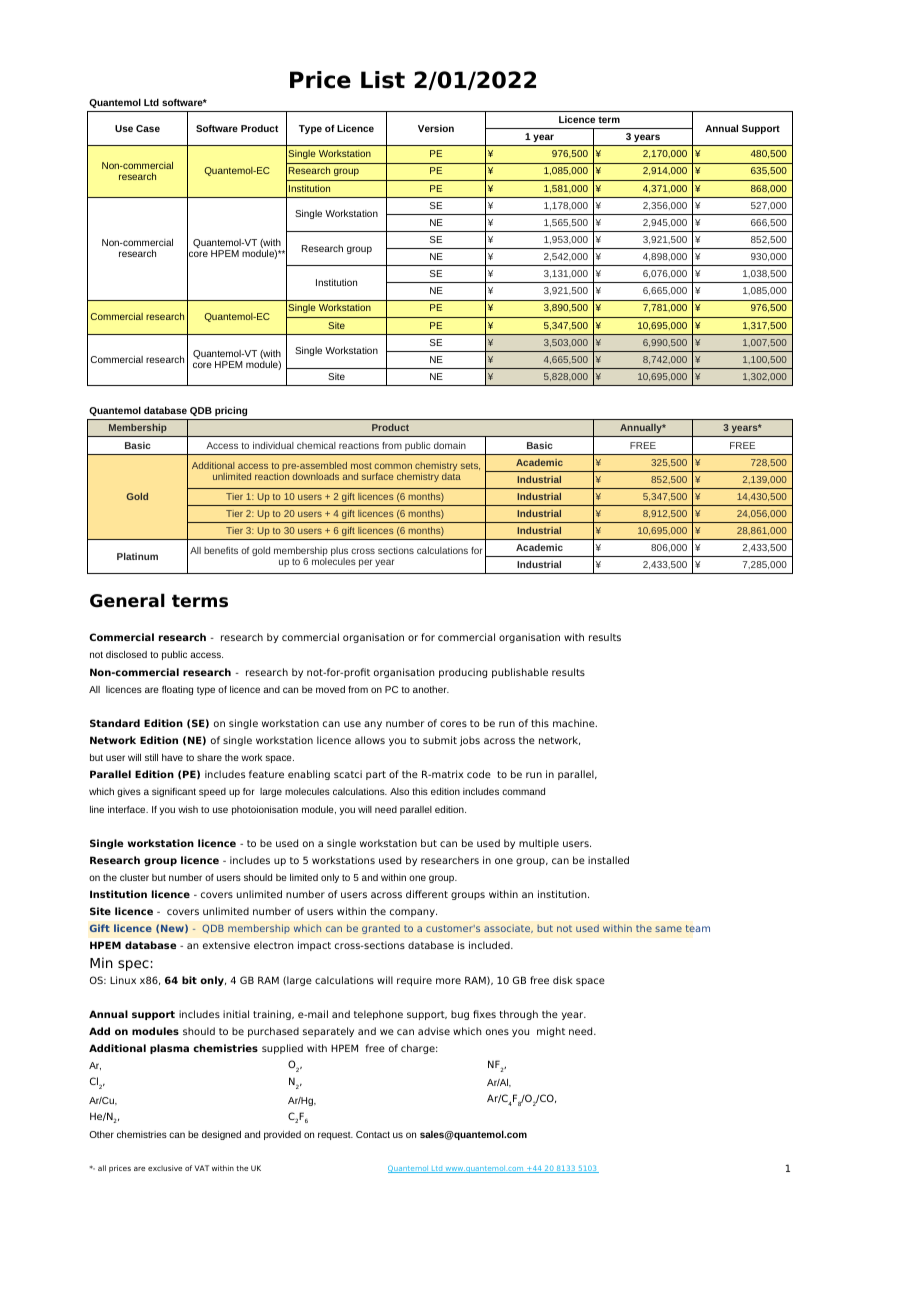 This document has width=924, height=1308. What do you see at coordinates (365, 563) in the document?
I see `per` at bounding box center [365, 563].
